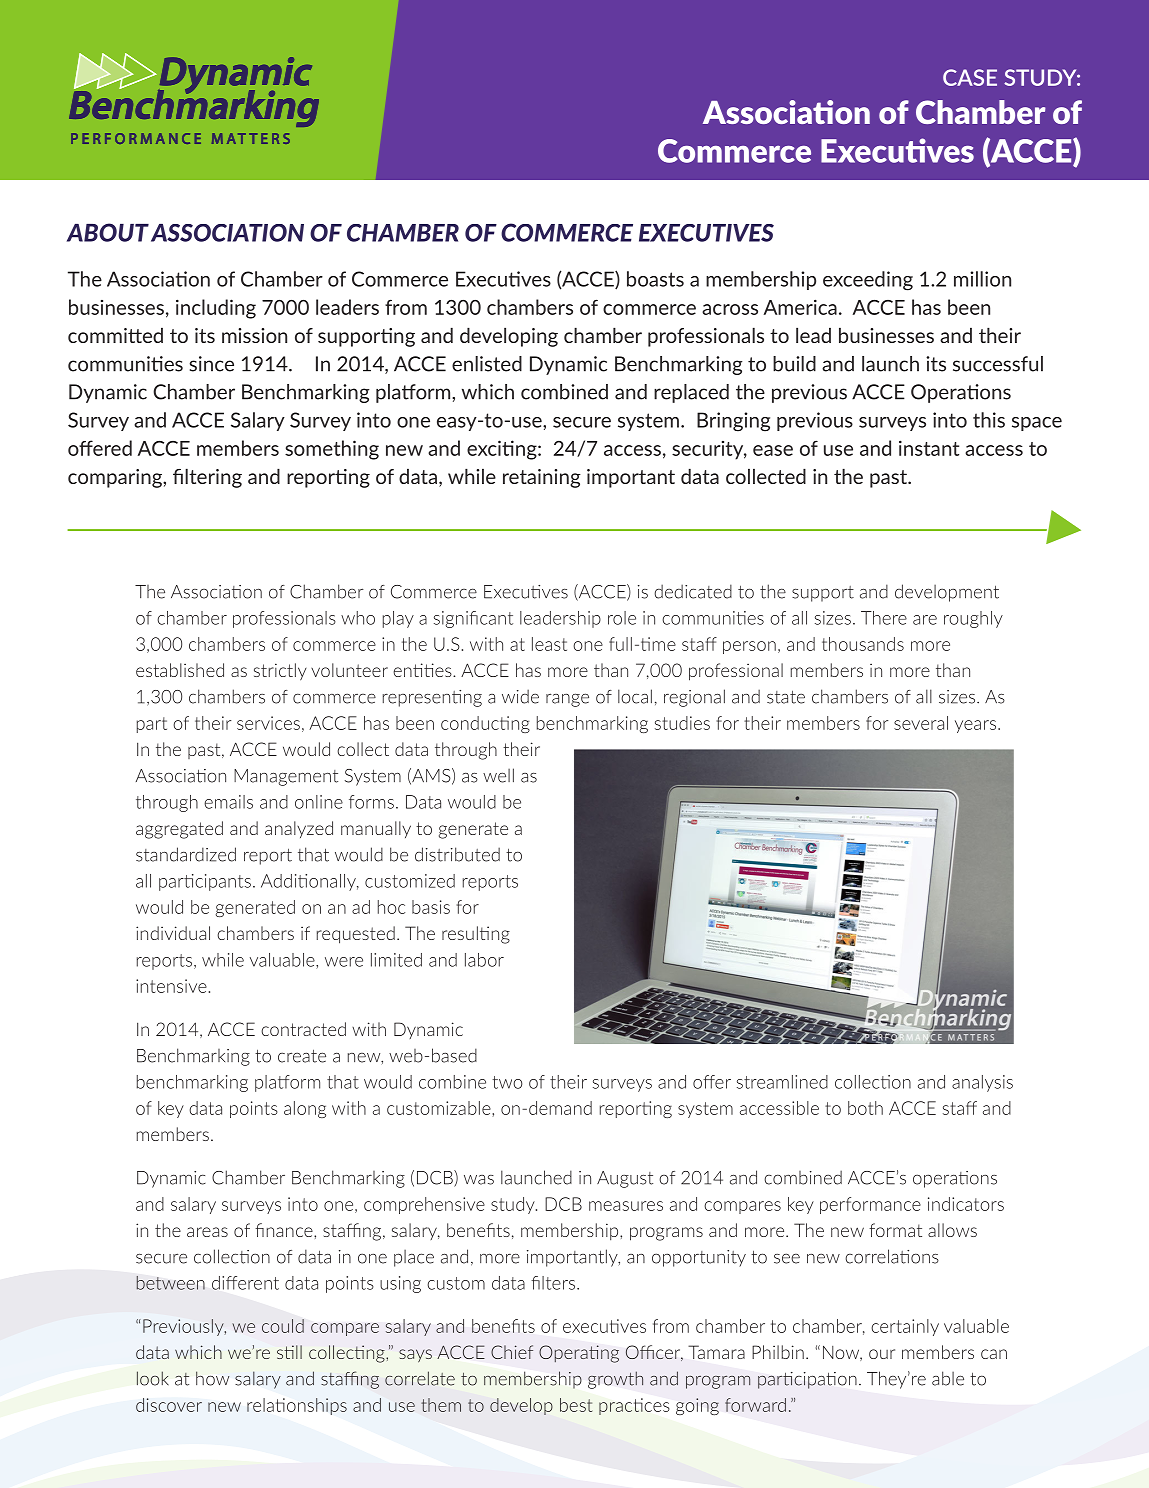  What do you see at coordinates (567, 700) in the image?
I see `range` at bounding box center [567, 700].
